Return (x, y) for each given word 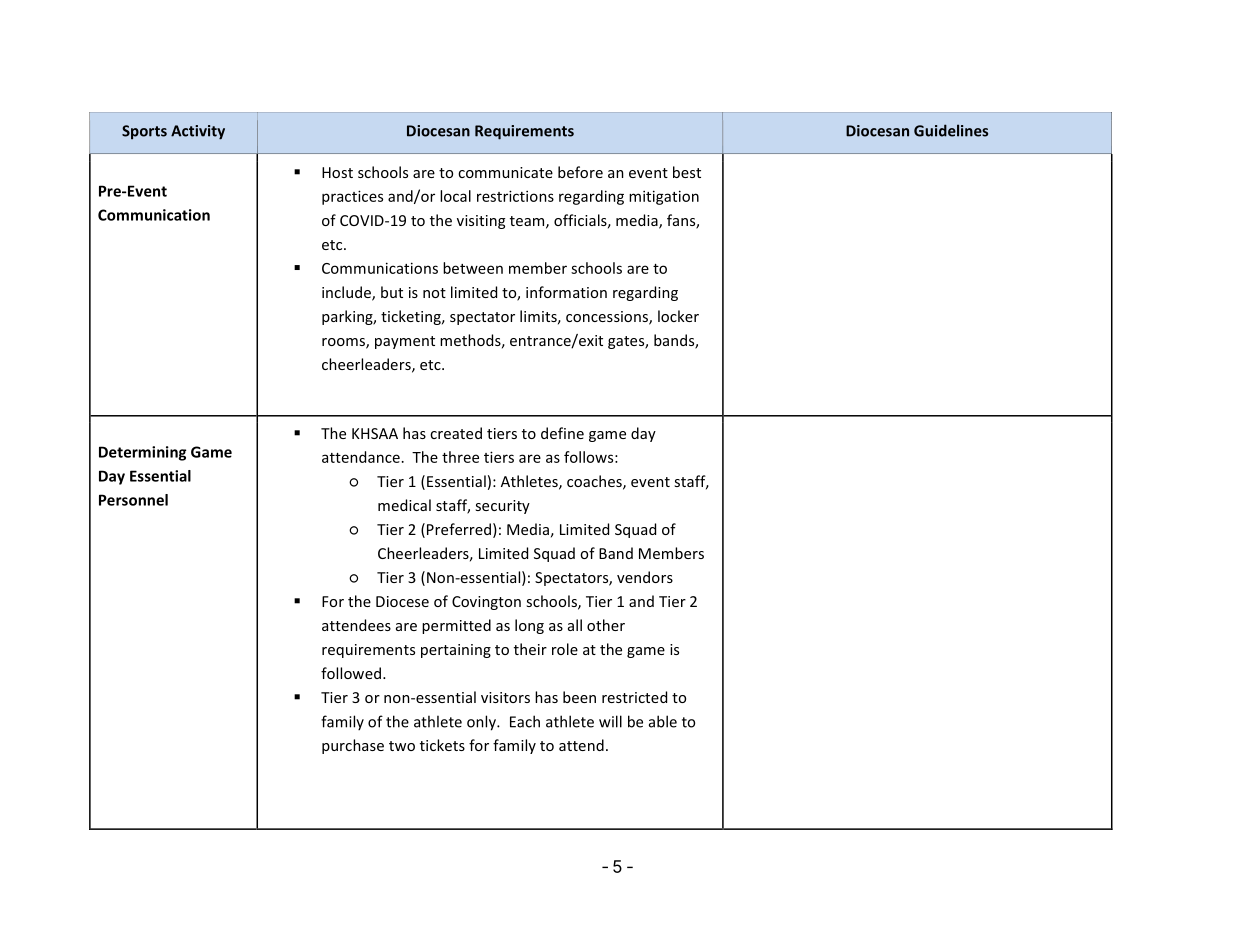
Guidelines (951, 130)
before (580, 172)
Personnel (133, 500)
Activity (198, 132)
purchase (353, 746)
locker (678, 316)
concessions (608, 318)
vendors (645, 577)
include (347, 293)
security (502, 507)
